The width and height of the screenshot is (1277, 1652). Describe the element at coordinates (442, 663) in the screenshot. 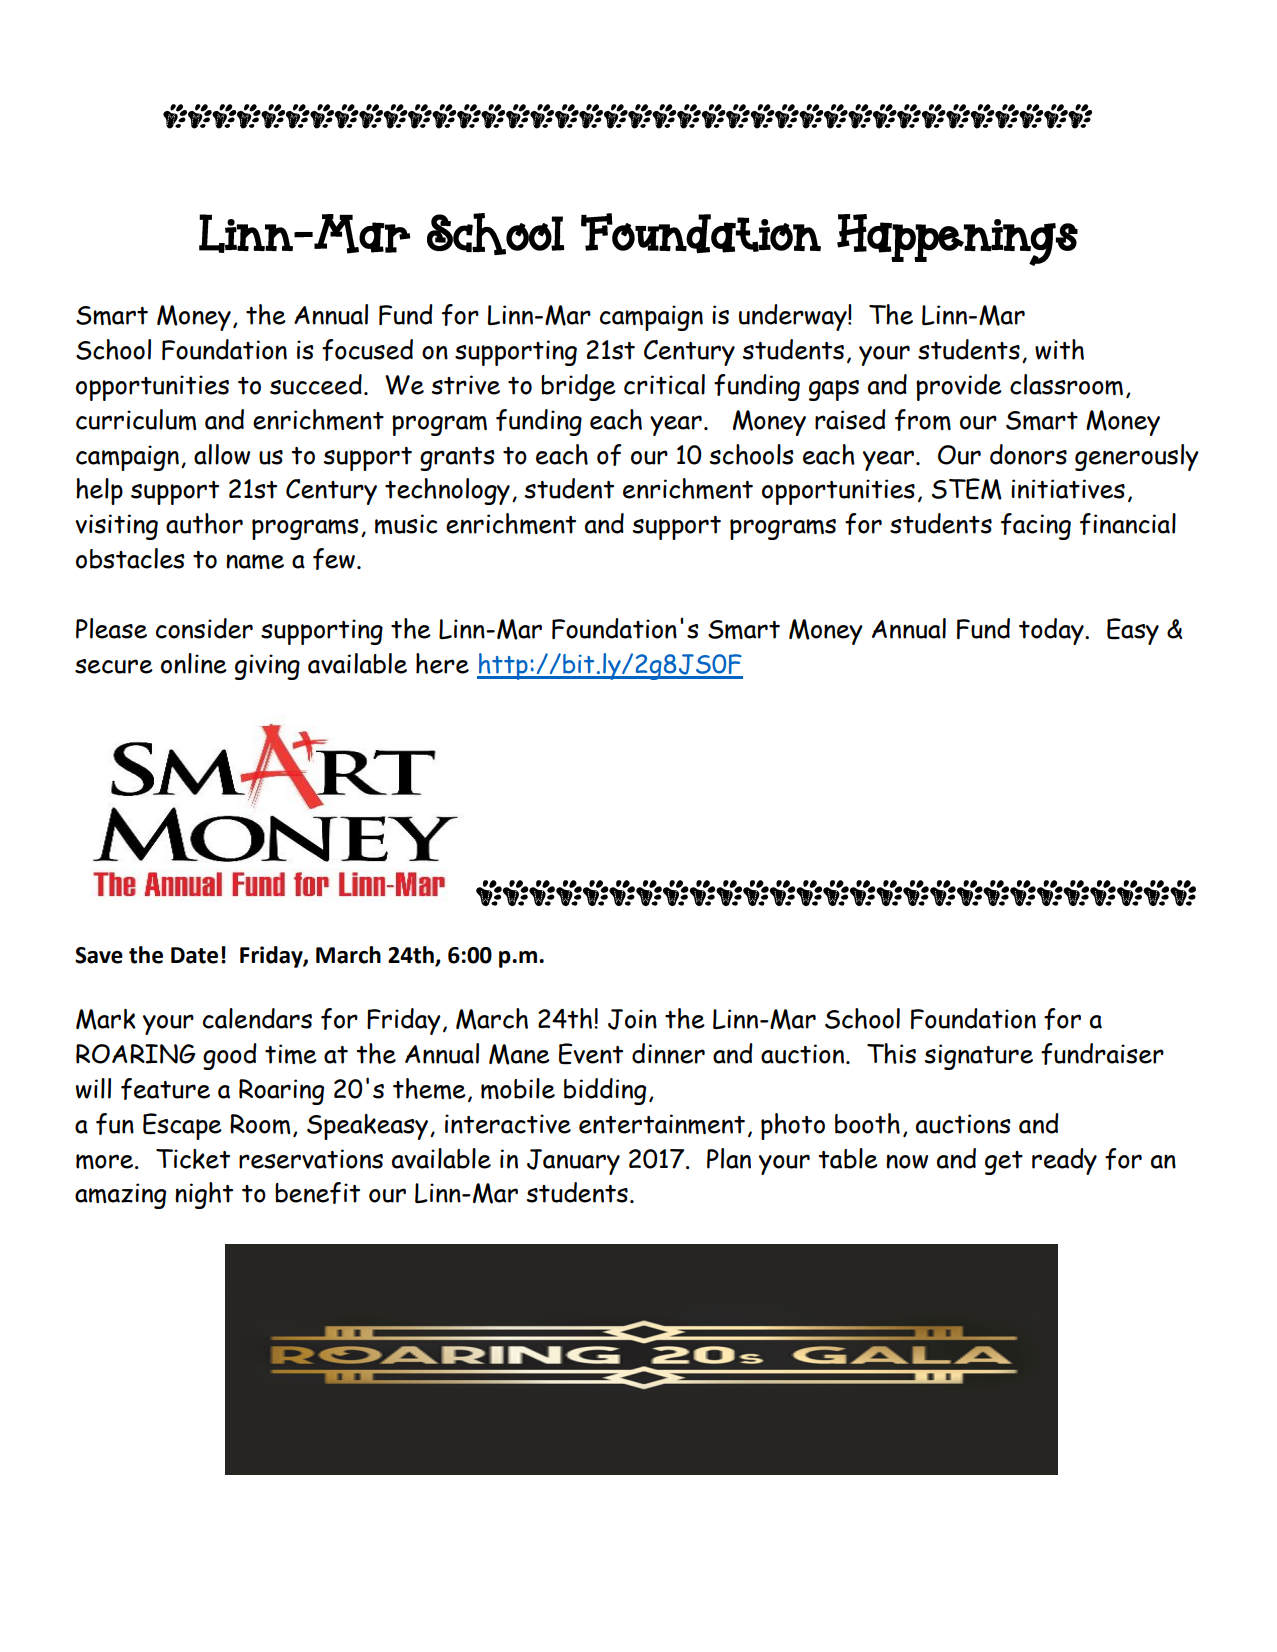

I see `here` at that location.
